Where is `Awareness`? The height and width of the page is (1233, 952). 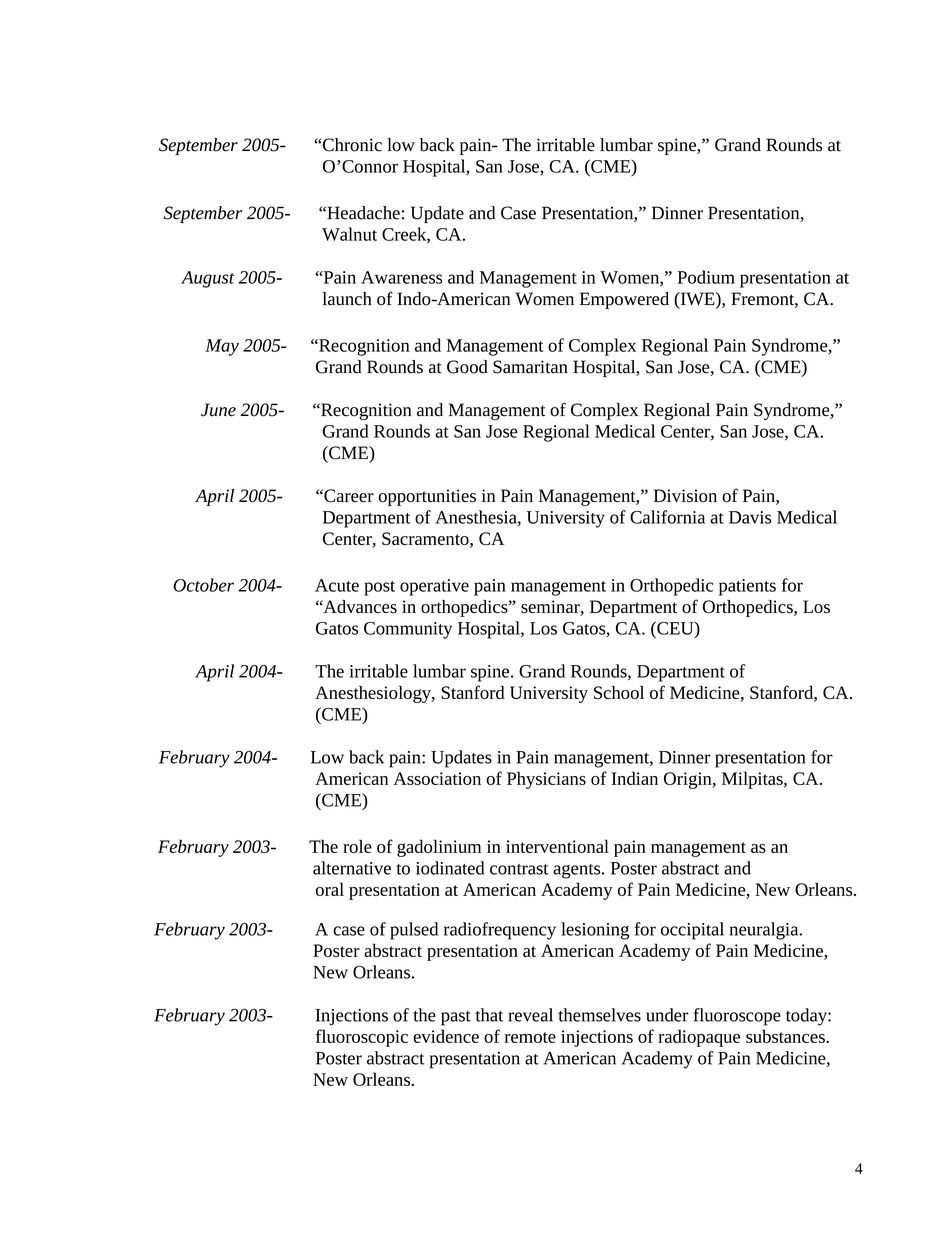 Awareness is located at coordinates (401, 277).
